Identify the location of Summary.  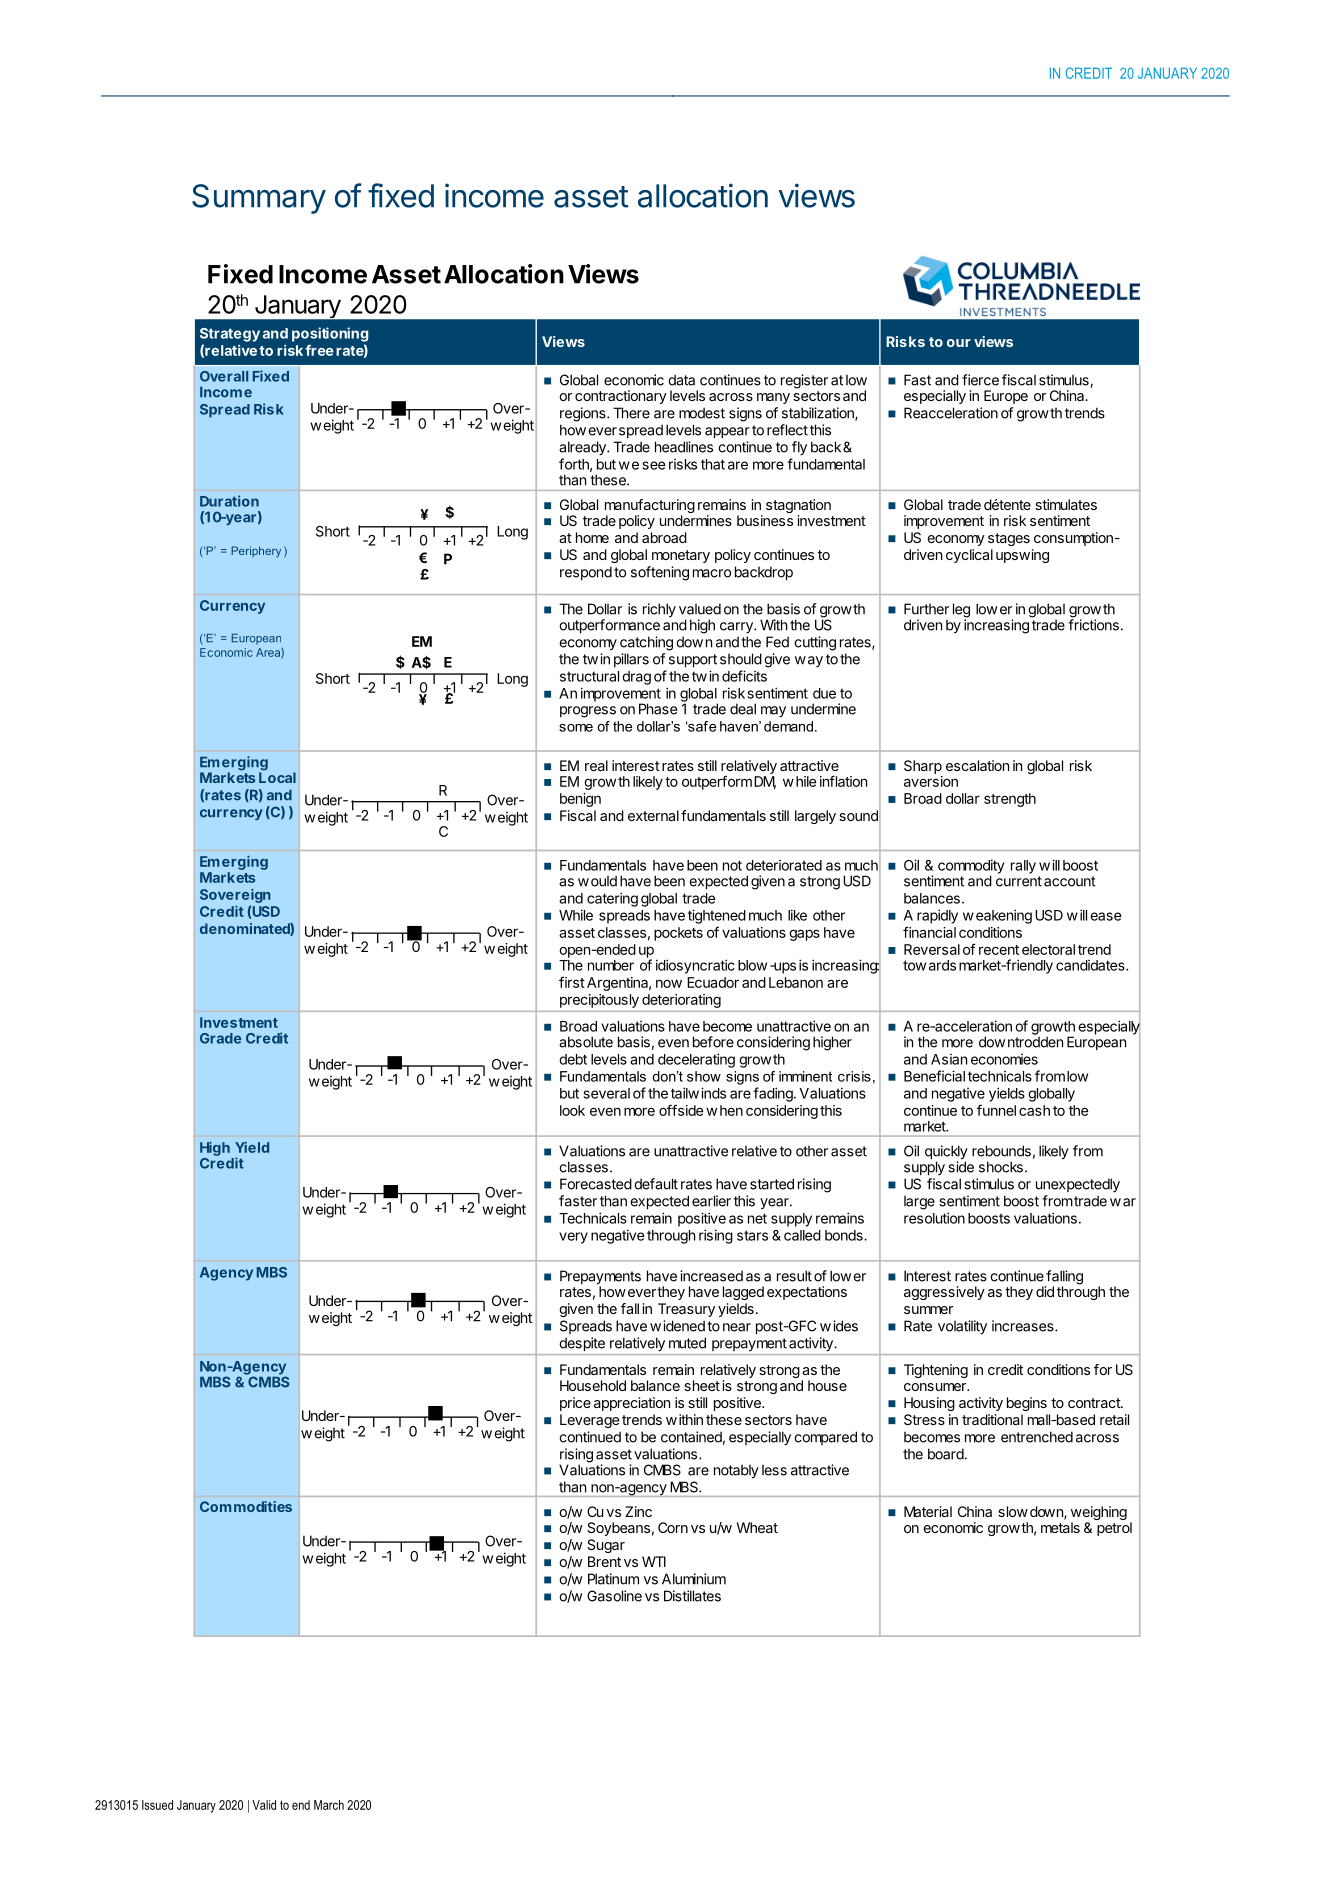
(259, 199).
